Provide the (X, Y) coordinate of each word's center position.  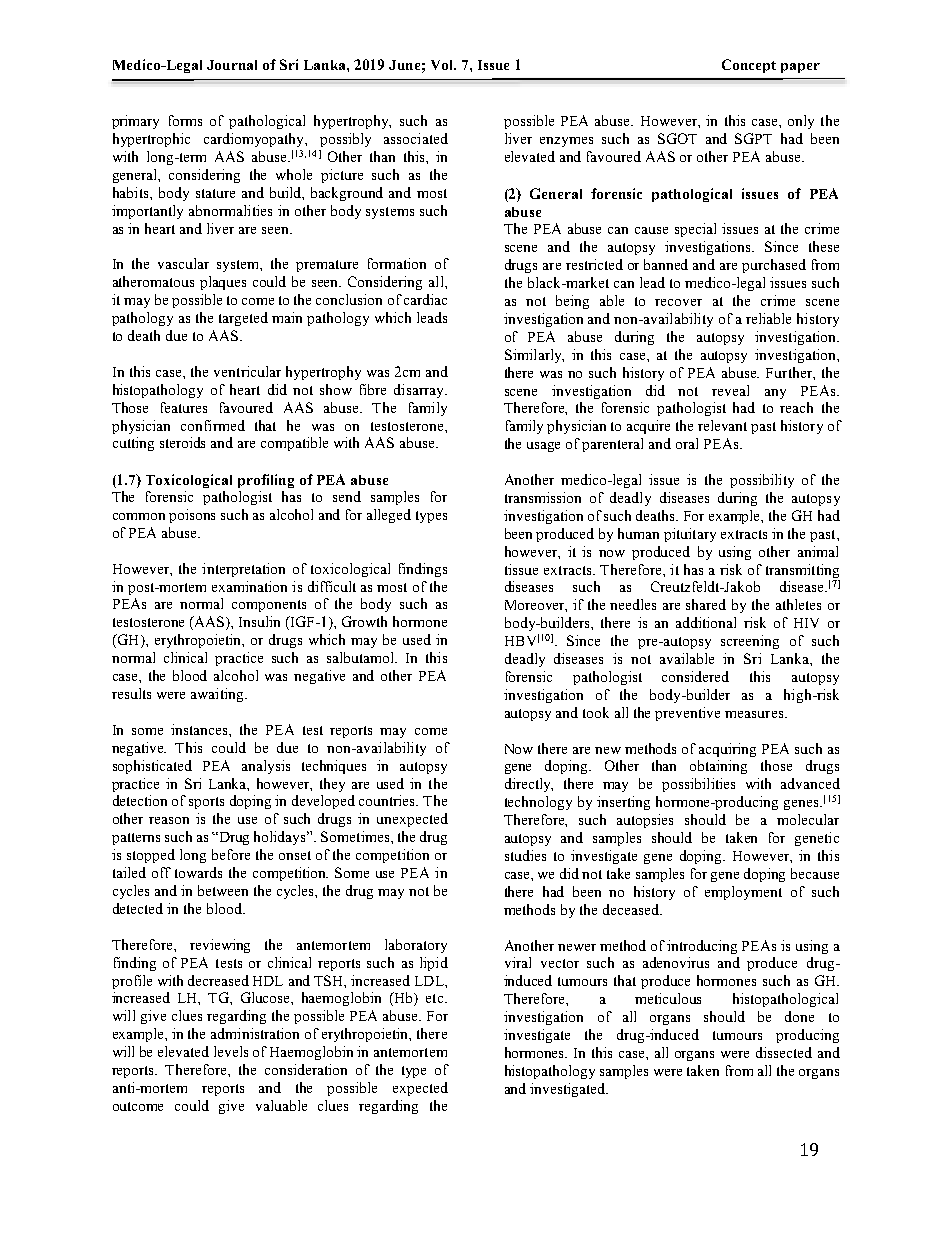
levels (231, 1051)
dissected (784, 1052)
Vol (443, 65)
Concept (749, 66)
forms (185, 120)
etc (436, 998)
